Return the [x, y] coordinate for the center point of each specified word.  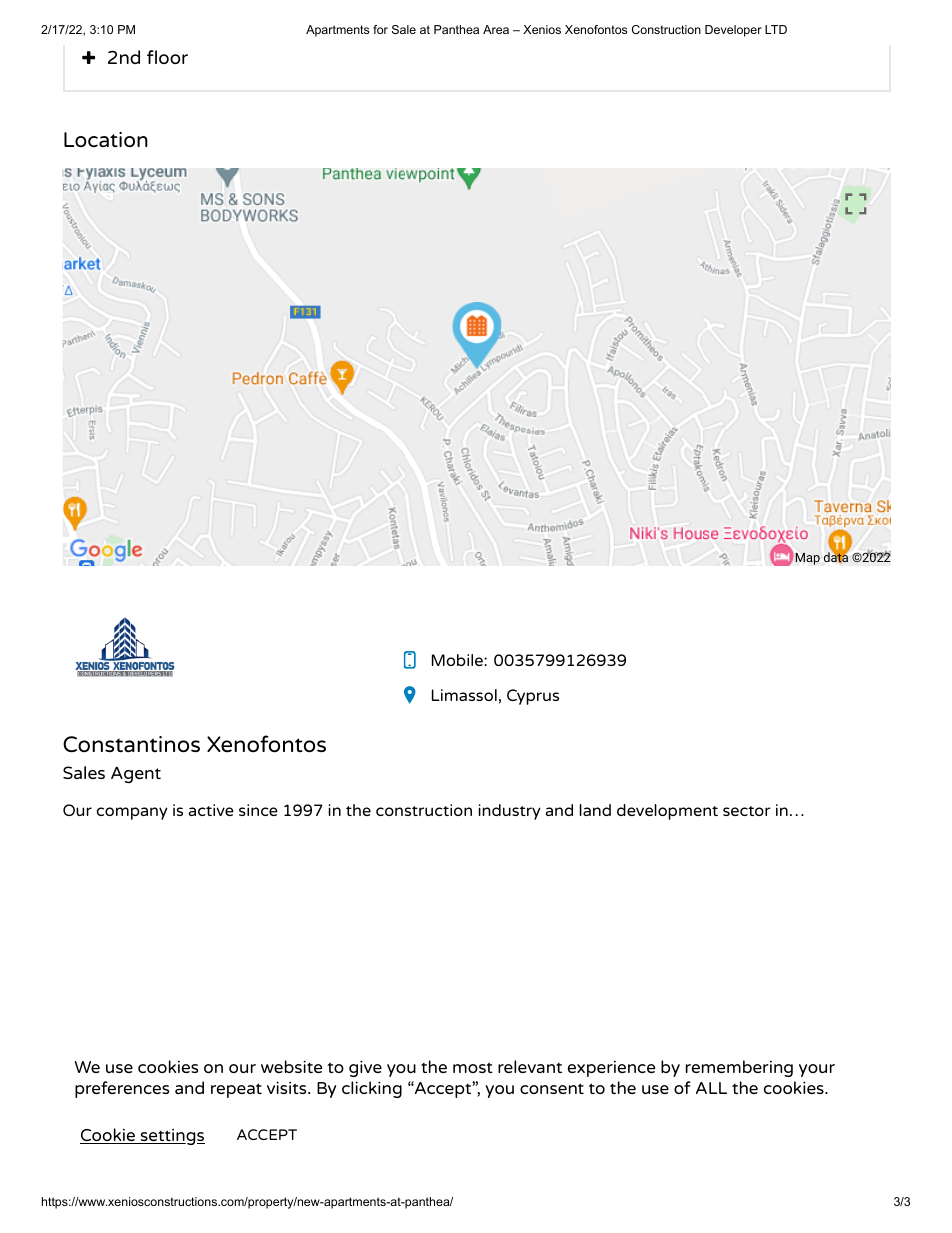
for [380, 29]
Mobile [458, 660]
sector [747, 811]
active [211, 810]
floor [167, 57]
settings [172, 1137]
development [667, 812]
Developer [733, 31]
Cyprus [533, 697]
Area [496, 29]
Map [807, 559]
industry [509, 812]
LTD [776, 29]
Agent [136, 774]
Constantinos [131, 744]
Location [106, 139]
